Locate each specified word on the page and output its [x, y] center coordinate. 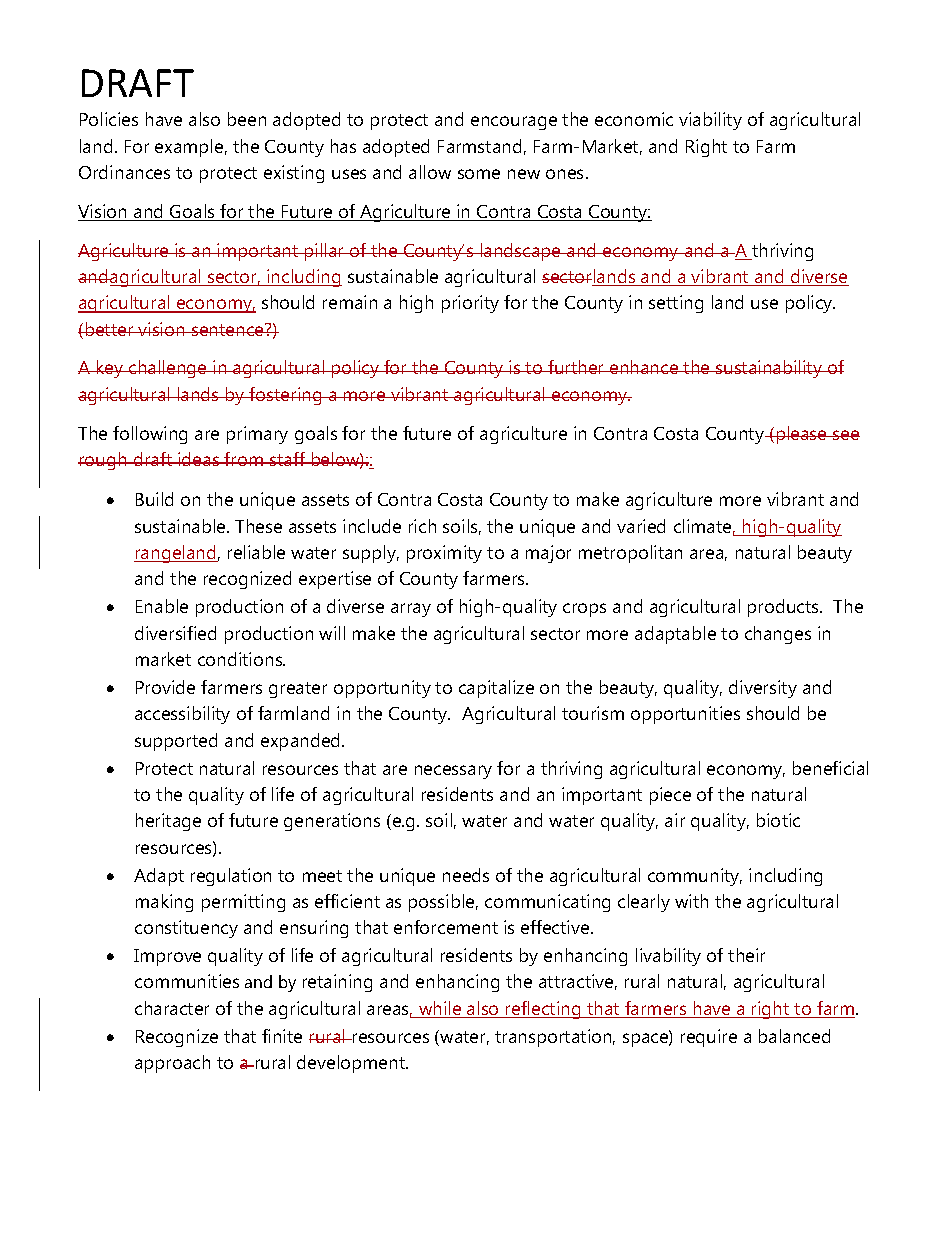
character [172, 1008]
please [801, 435]
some [479, 174]
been [247, 119]
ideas [199, 459]
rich [422, 526]
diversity [763, 689]
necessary [453, 772]
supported [176, 742]
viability [710, 121]
